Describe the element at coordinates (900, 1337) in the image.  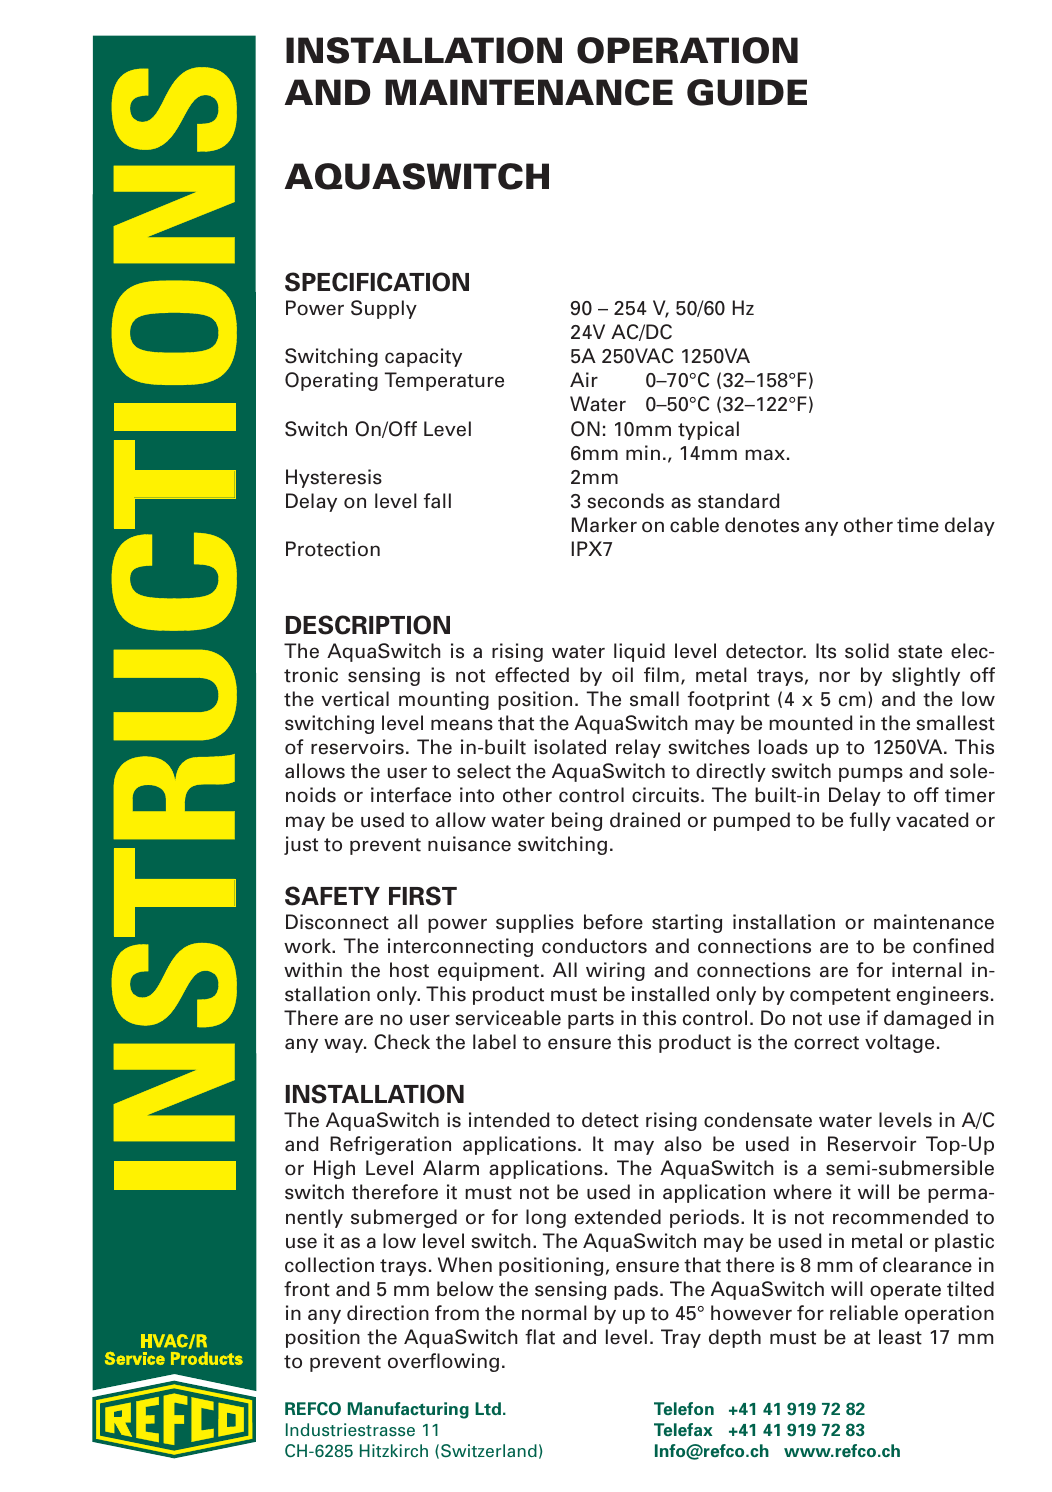
I see `least` at that location.
